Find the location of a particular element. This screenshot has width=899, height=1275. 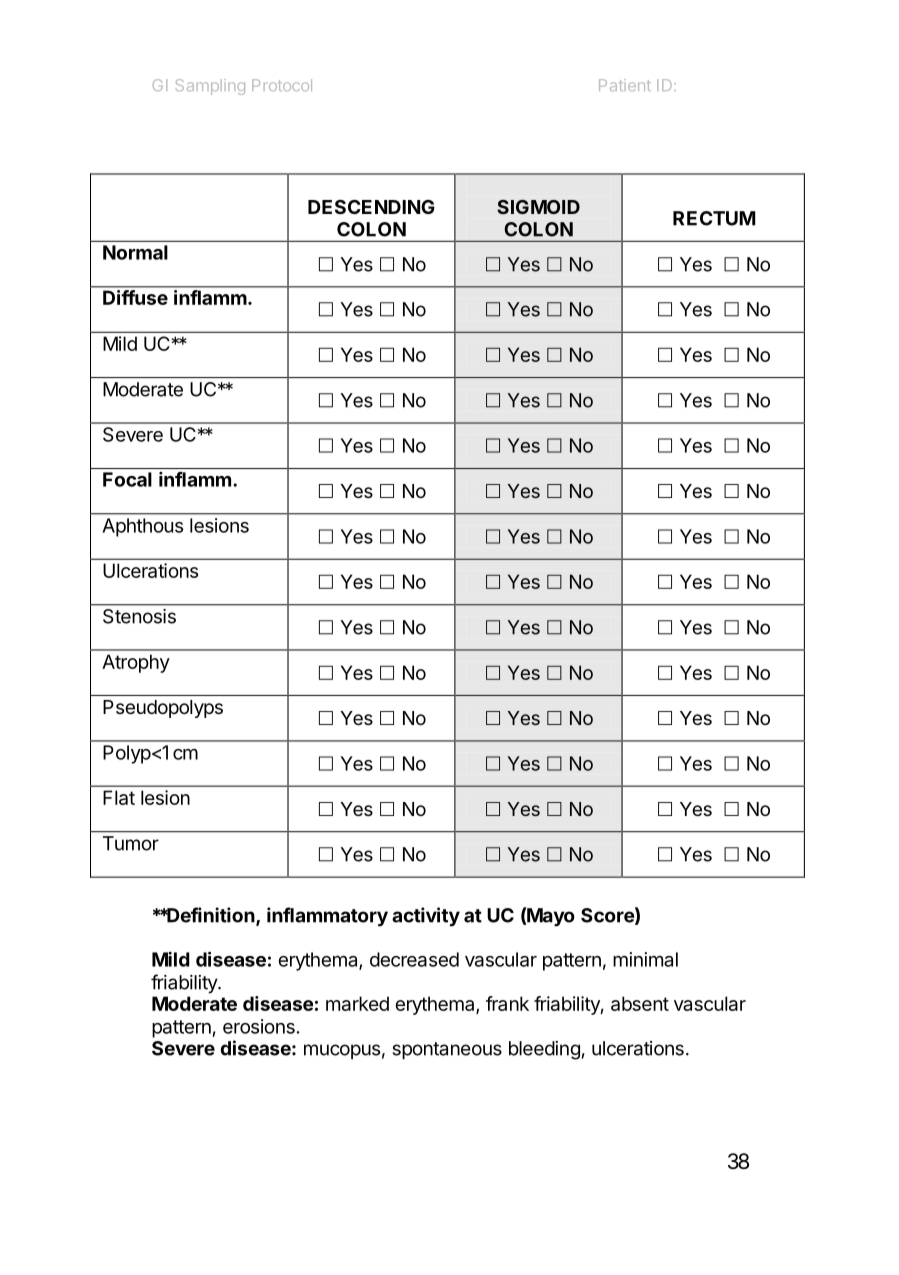

erosions is located at coordinates (259, 1026).
